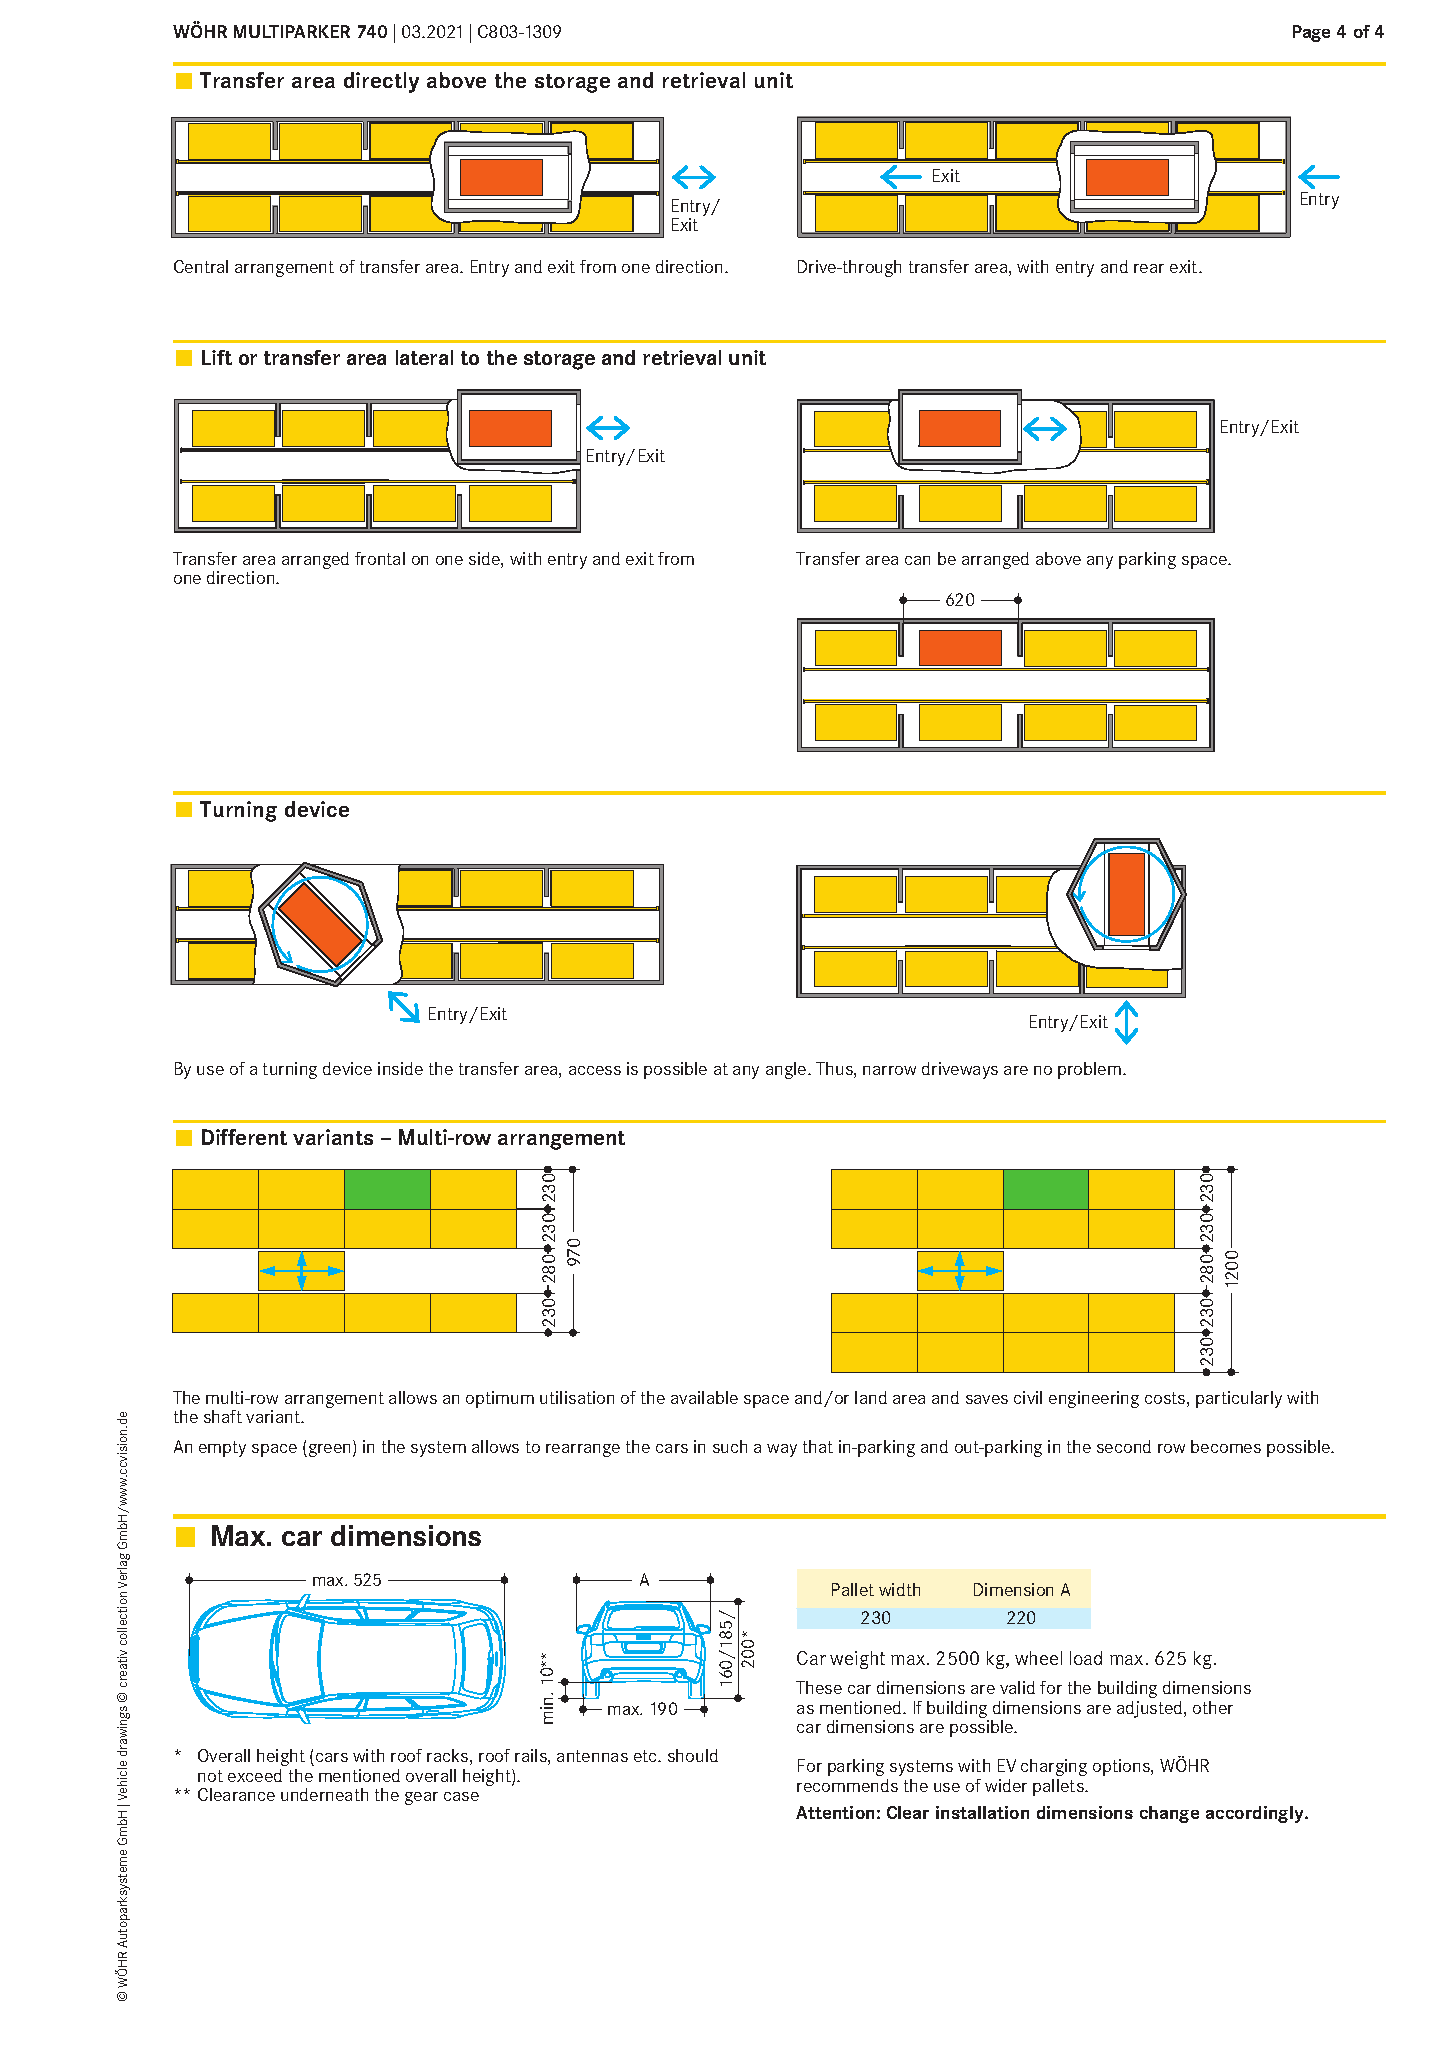  I want to click on particularly, so click(1239, 1399).
